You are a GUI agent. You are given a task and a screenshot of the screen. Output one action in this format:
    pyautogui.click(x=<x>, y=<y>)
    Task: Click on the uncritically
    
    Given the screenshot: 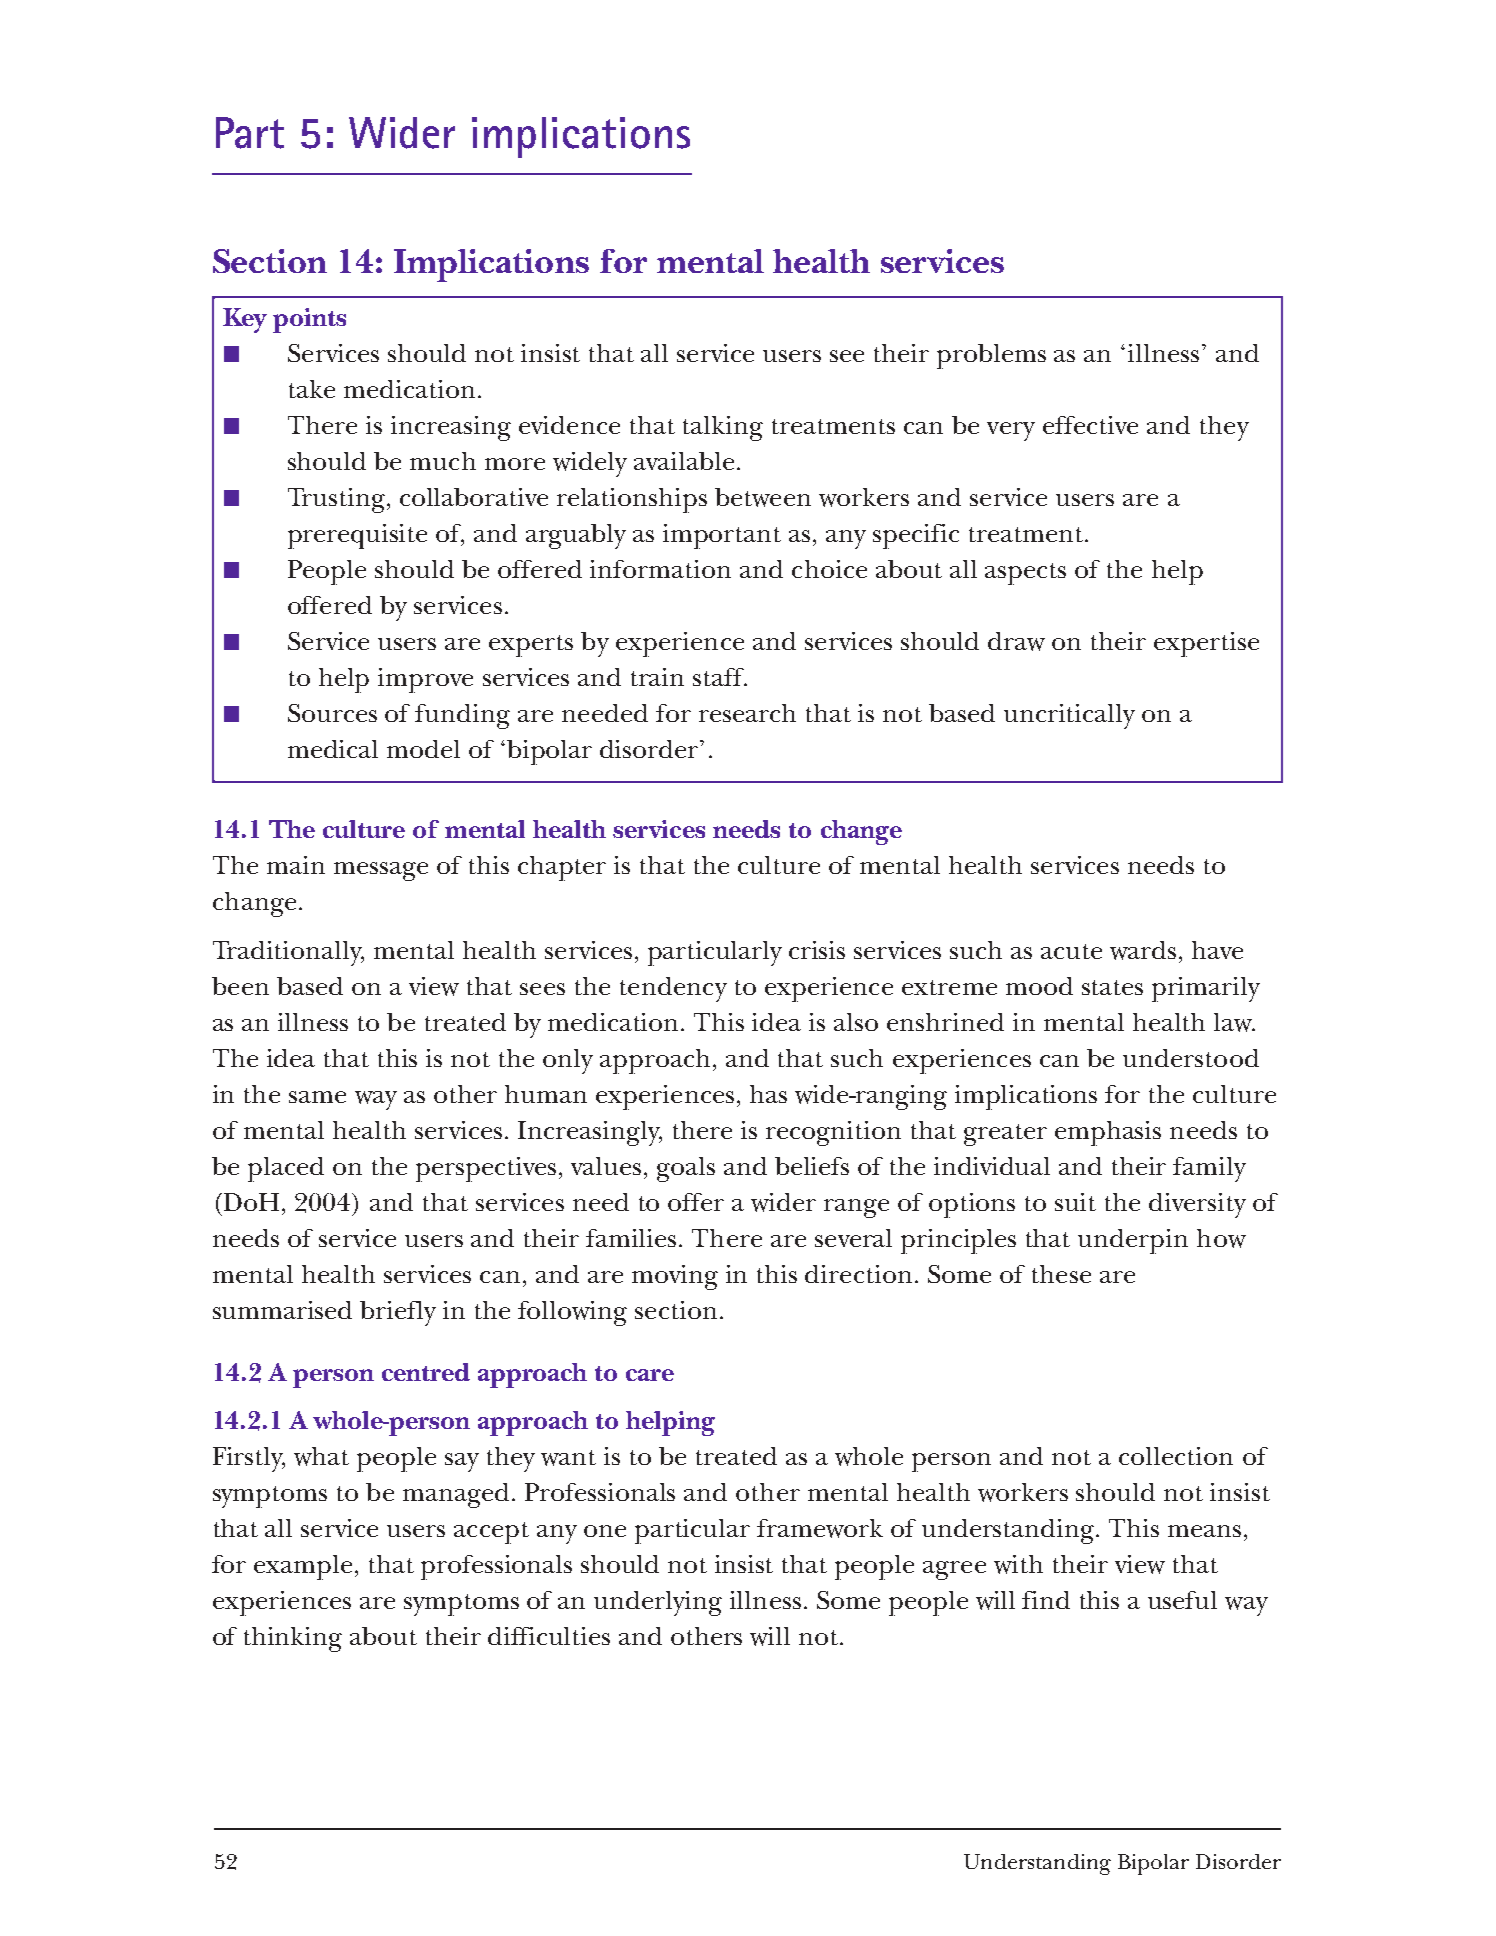 What is the action you would take?
    pyautogui.click(x=1069, y=716)
